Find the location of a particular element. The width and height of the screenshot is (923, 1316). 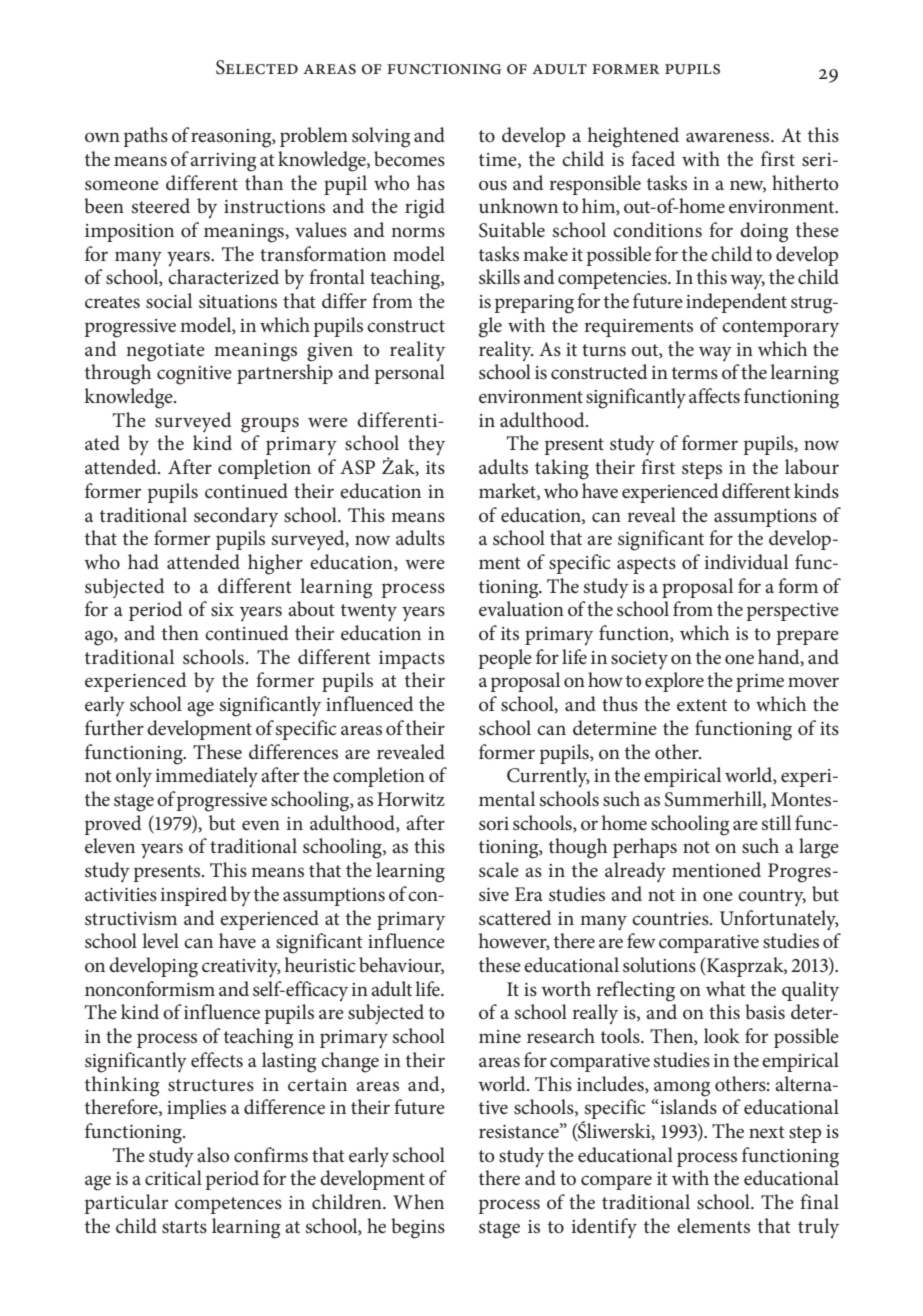

paths is located at coordinates (145, 137).
